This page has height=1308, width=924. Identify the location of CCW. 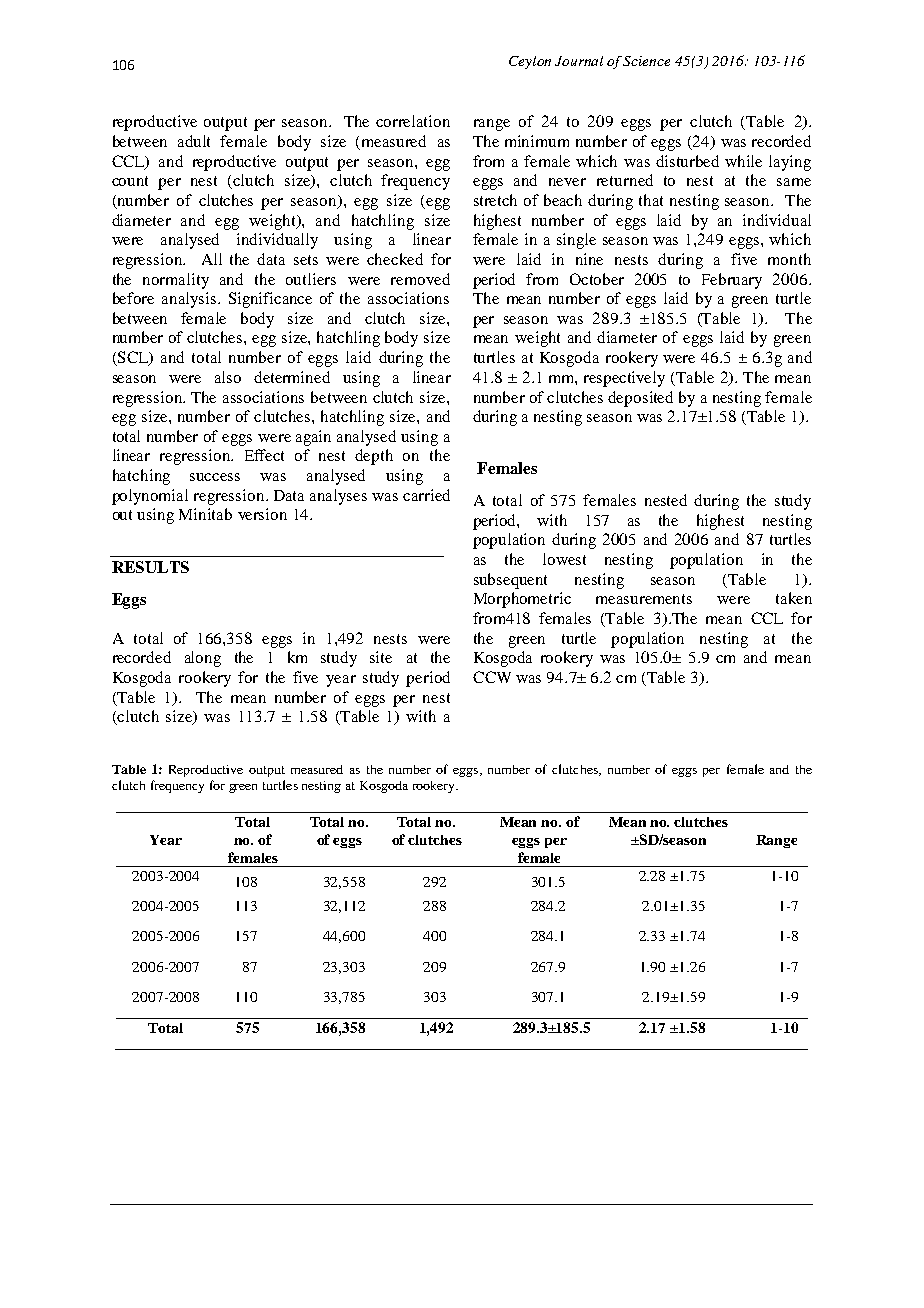
(492, 677).
